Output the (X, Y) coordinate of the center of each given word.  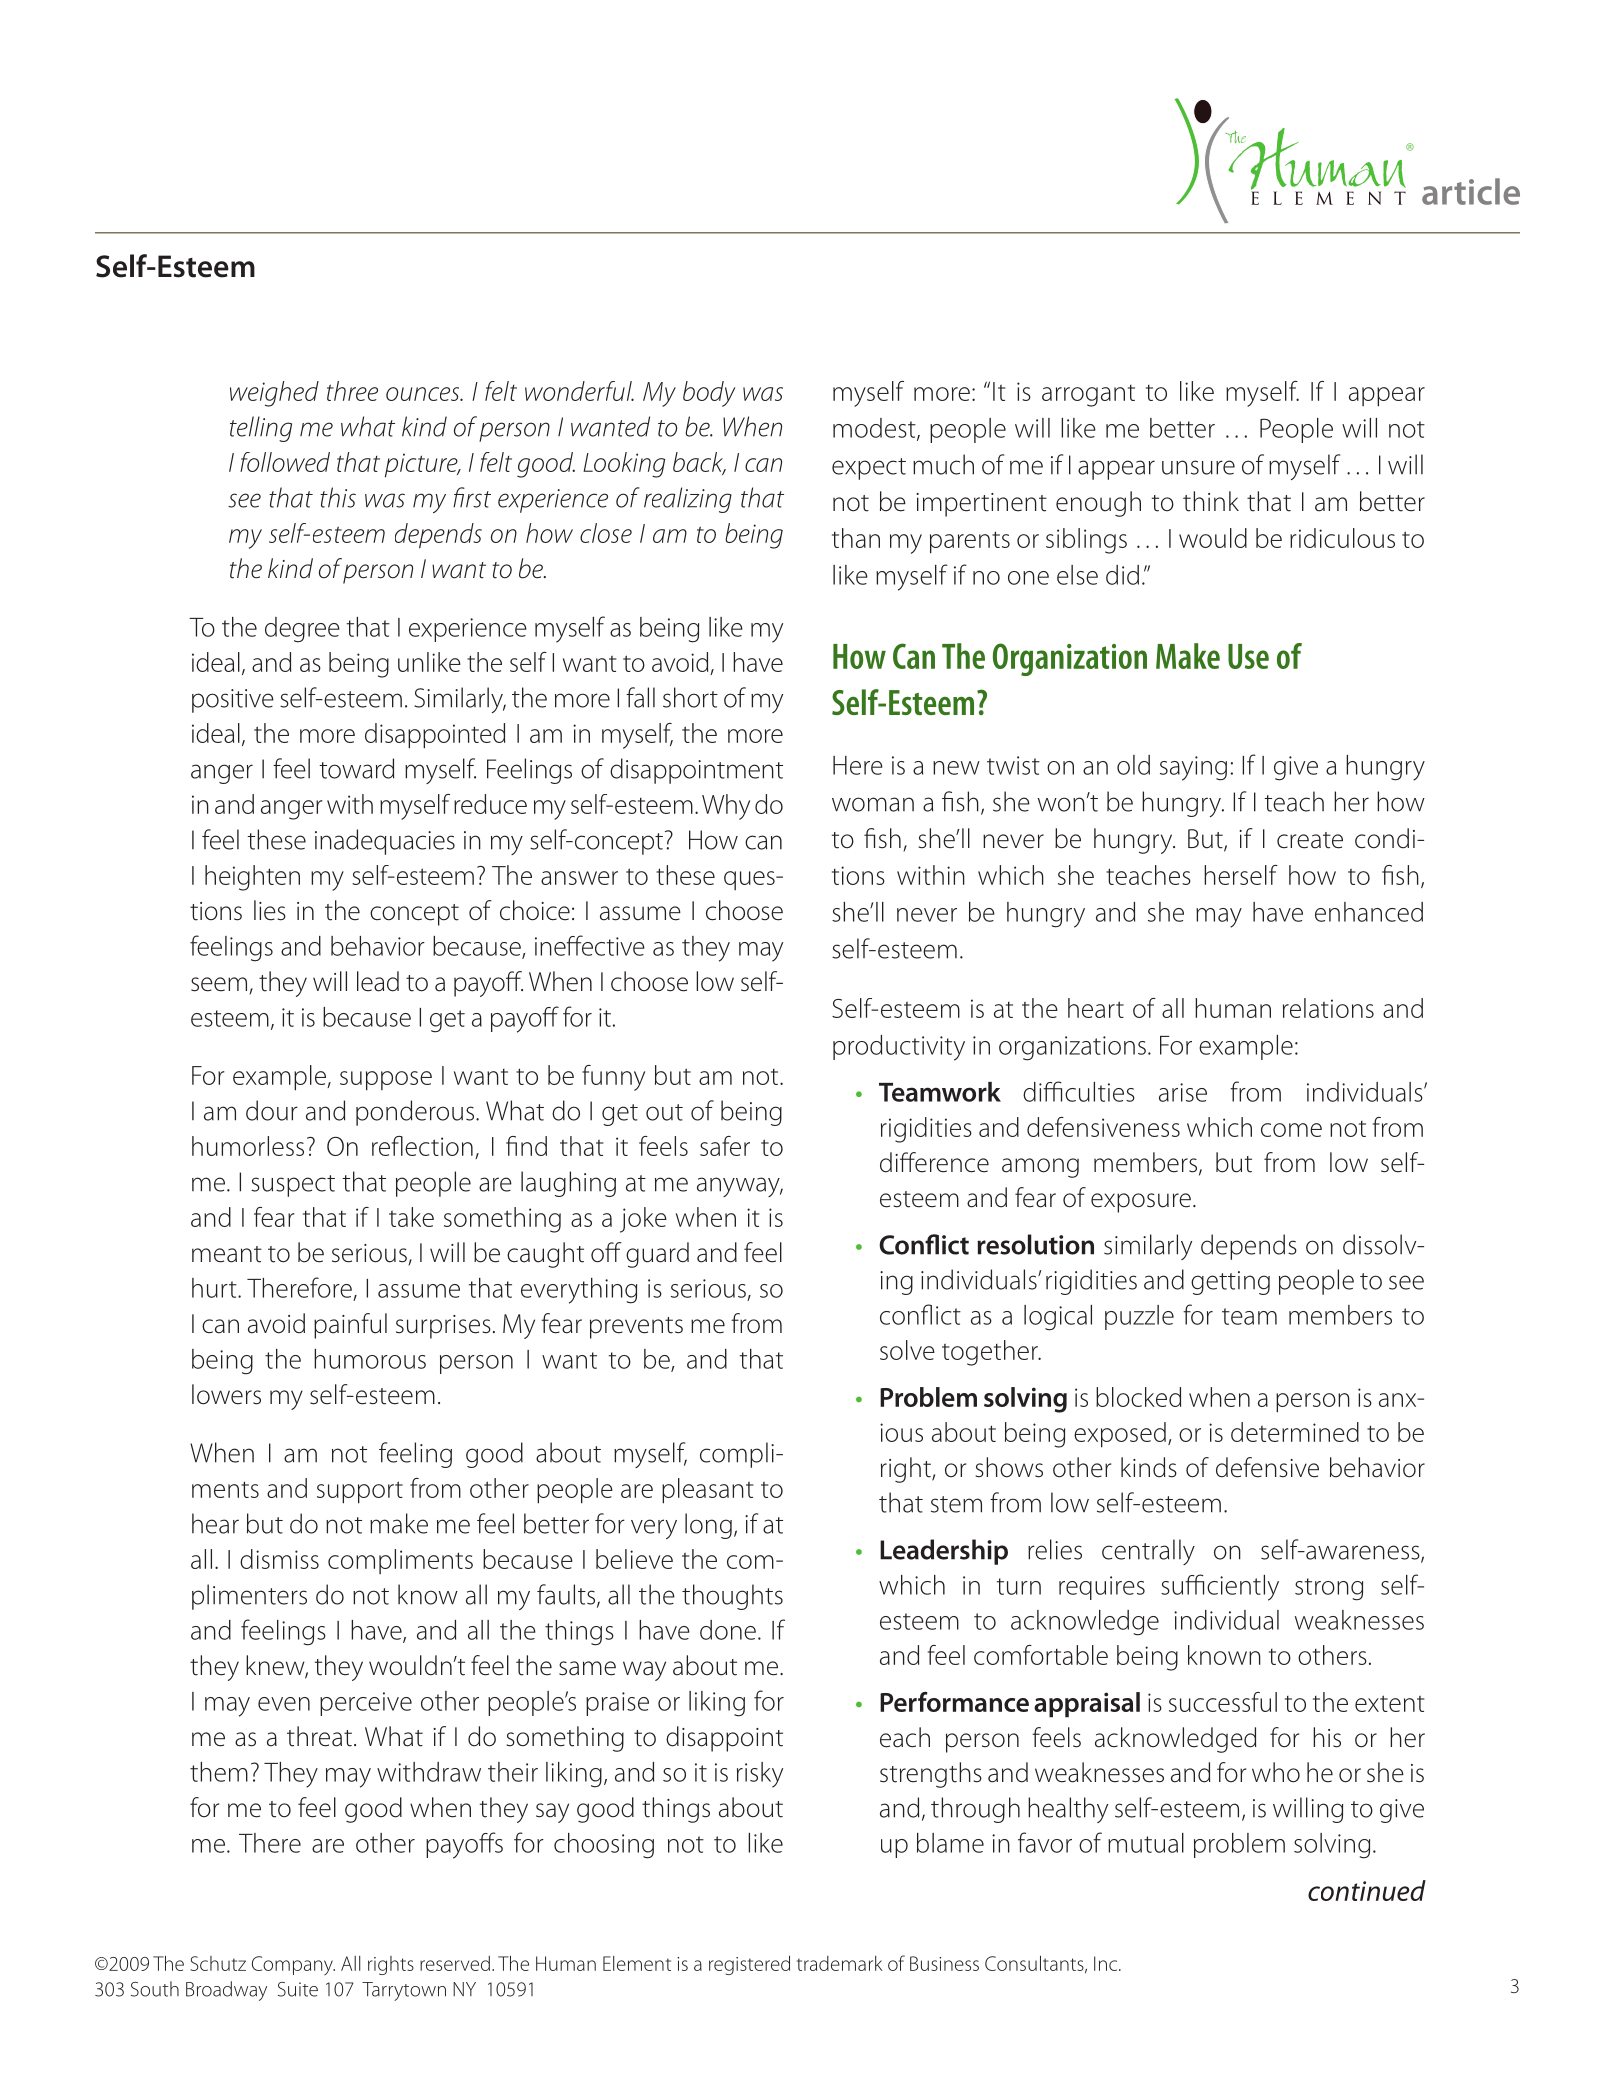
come (1291, 1130)
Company (293, 1965)
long (708, 1526)
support (360, 1492)
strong (1329, 1589)
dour (272, 1110)
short (690, 697)
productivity (899, 1048)
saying (1193, 768)
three (352, 391)
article (1471, 191)
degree (302, 630)
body (709, 394)
